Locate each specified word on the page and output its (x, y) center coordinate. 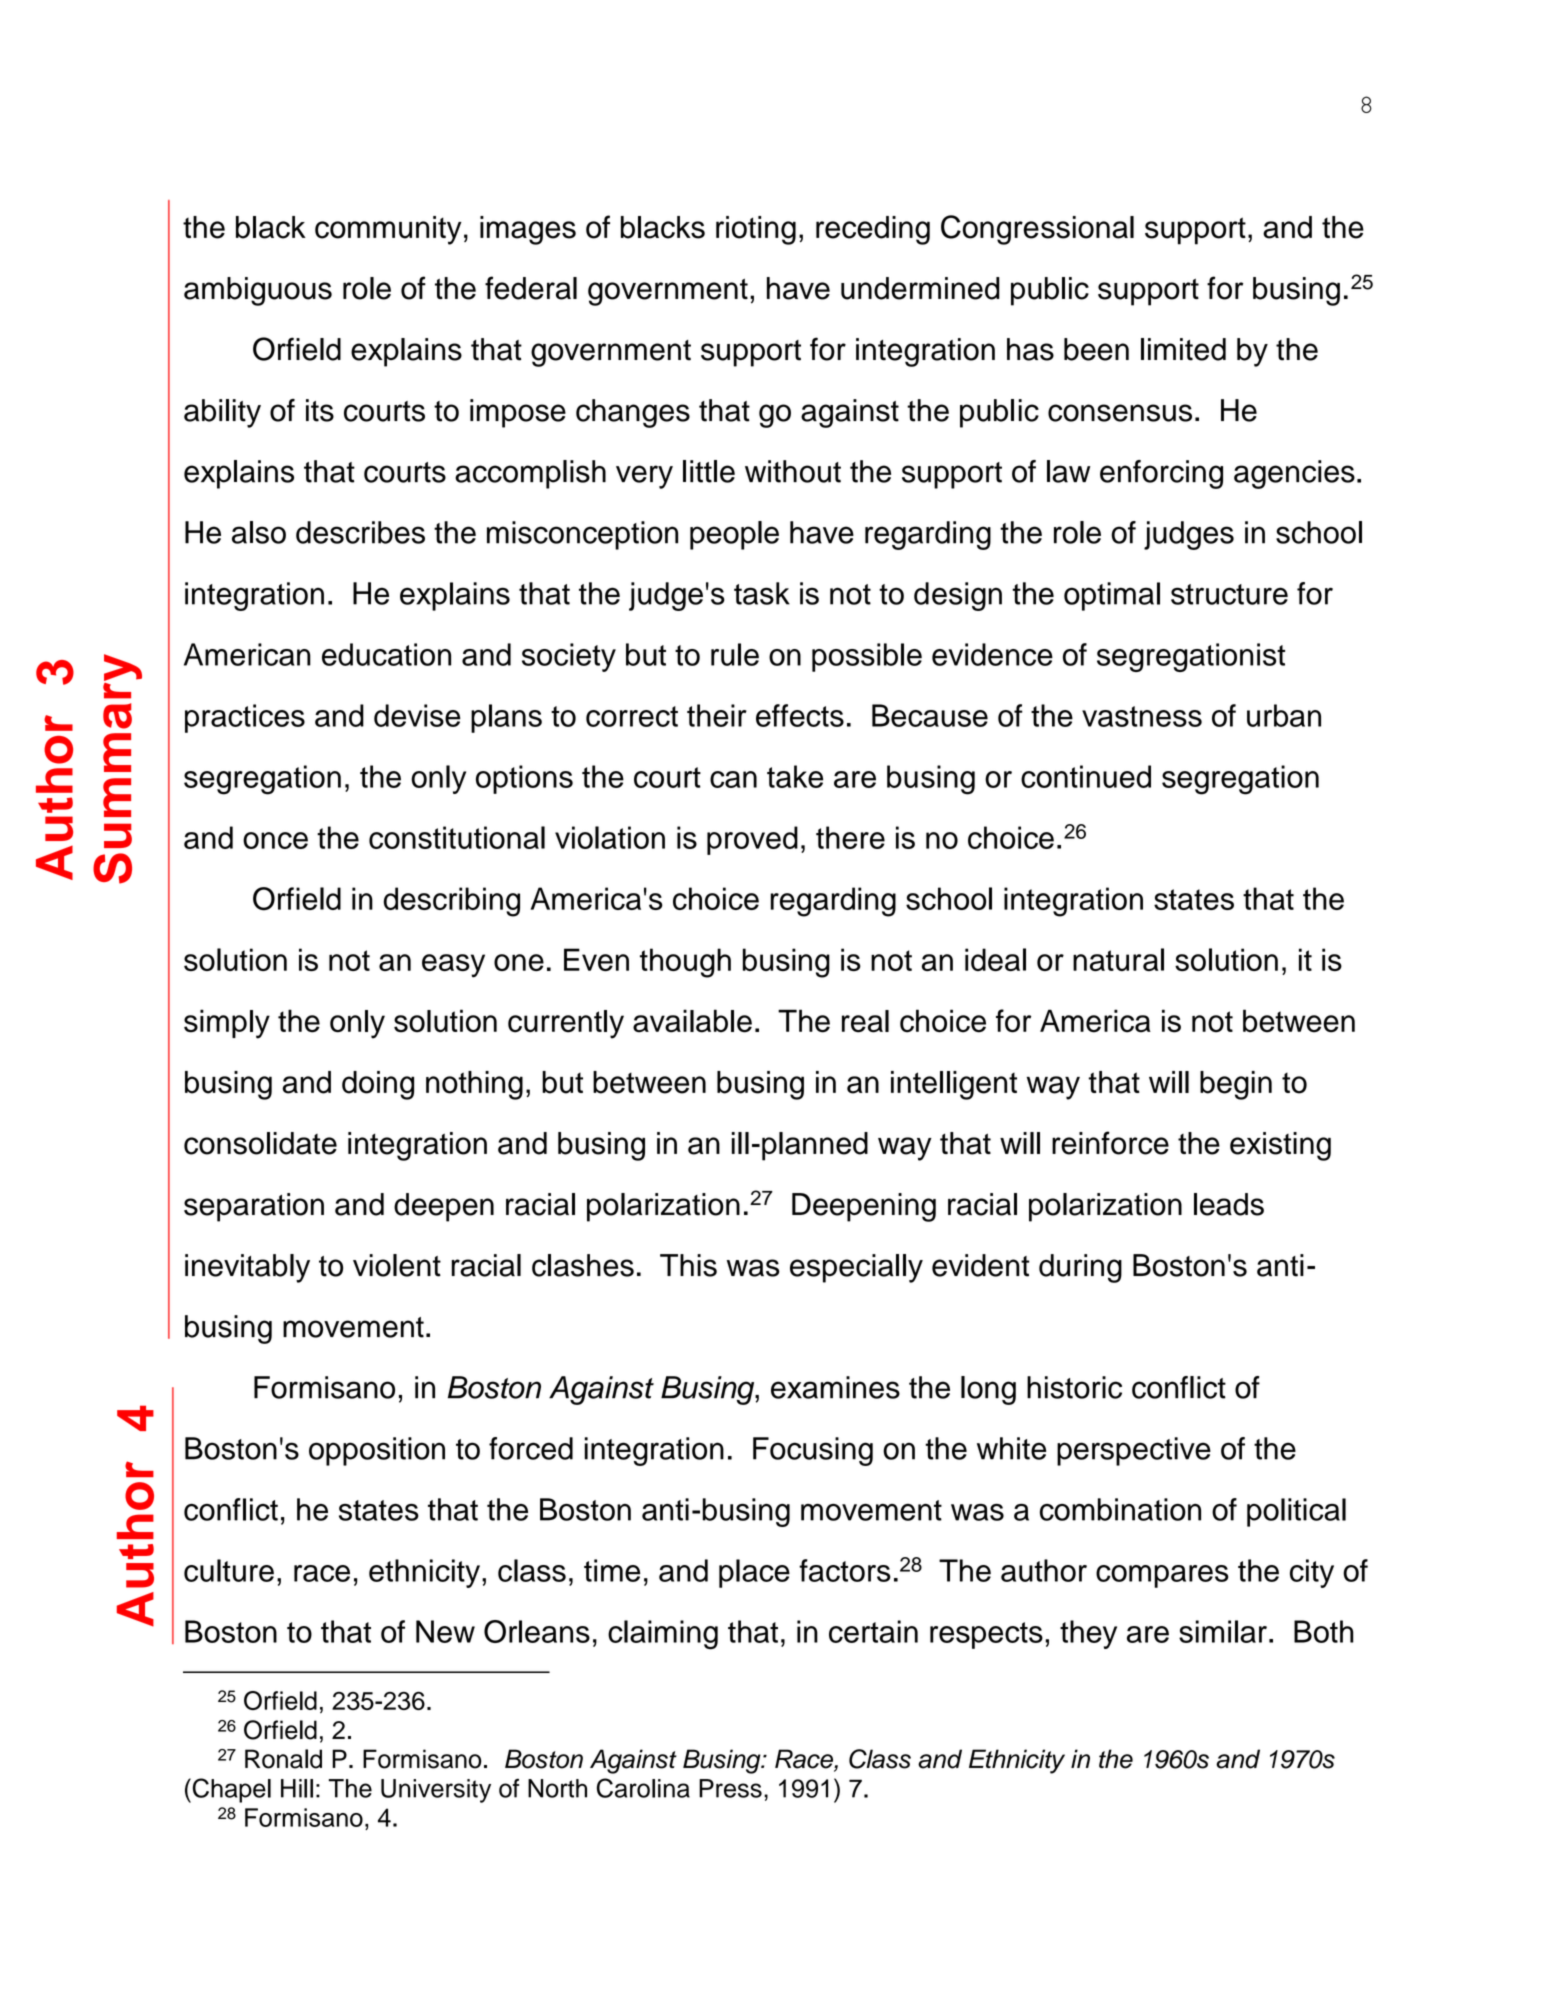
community (388, 230)
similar (1223, 1631)
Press (730, 1788)
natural (1118, 959)
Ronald (283, 1759)
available (692, 1021)
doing (378, 1085)
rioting (756, 230)
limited (1183, 349)
